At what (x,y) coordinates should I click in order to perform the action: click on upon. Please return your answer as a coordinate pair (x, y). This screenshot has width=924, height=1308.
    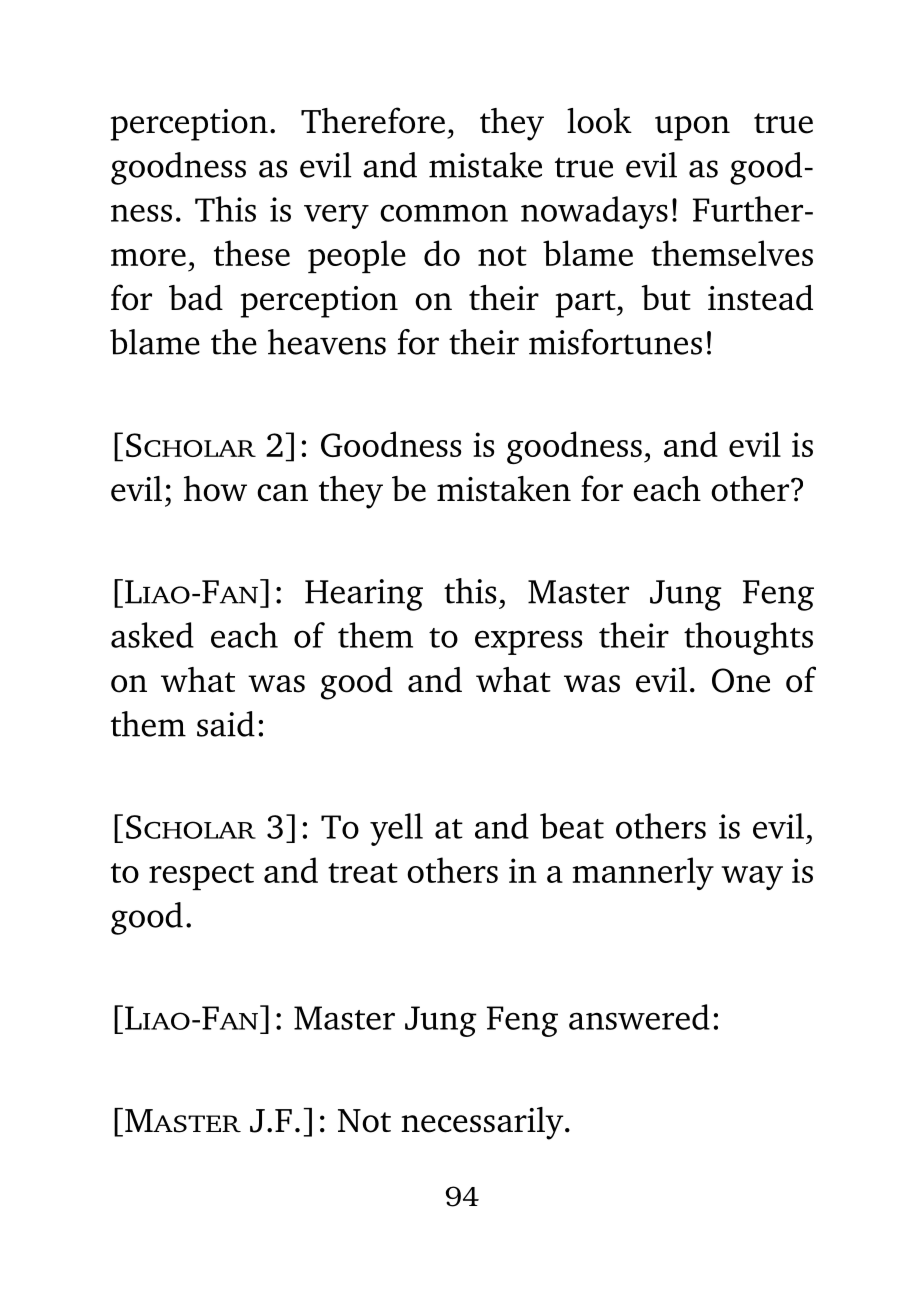
    Looking at the image, I should click on (692, 128).
